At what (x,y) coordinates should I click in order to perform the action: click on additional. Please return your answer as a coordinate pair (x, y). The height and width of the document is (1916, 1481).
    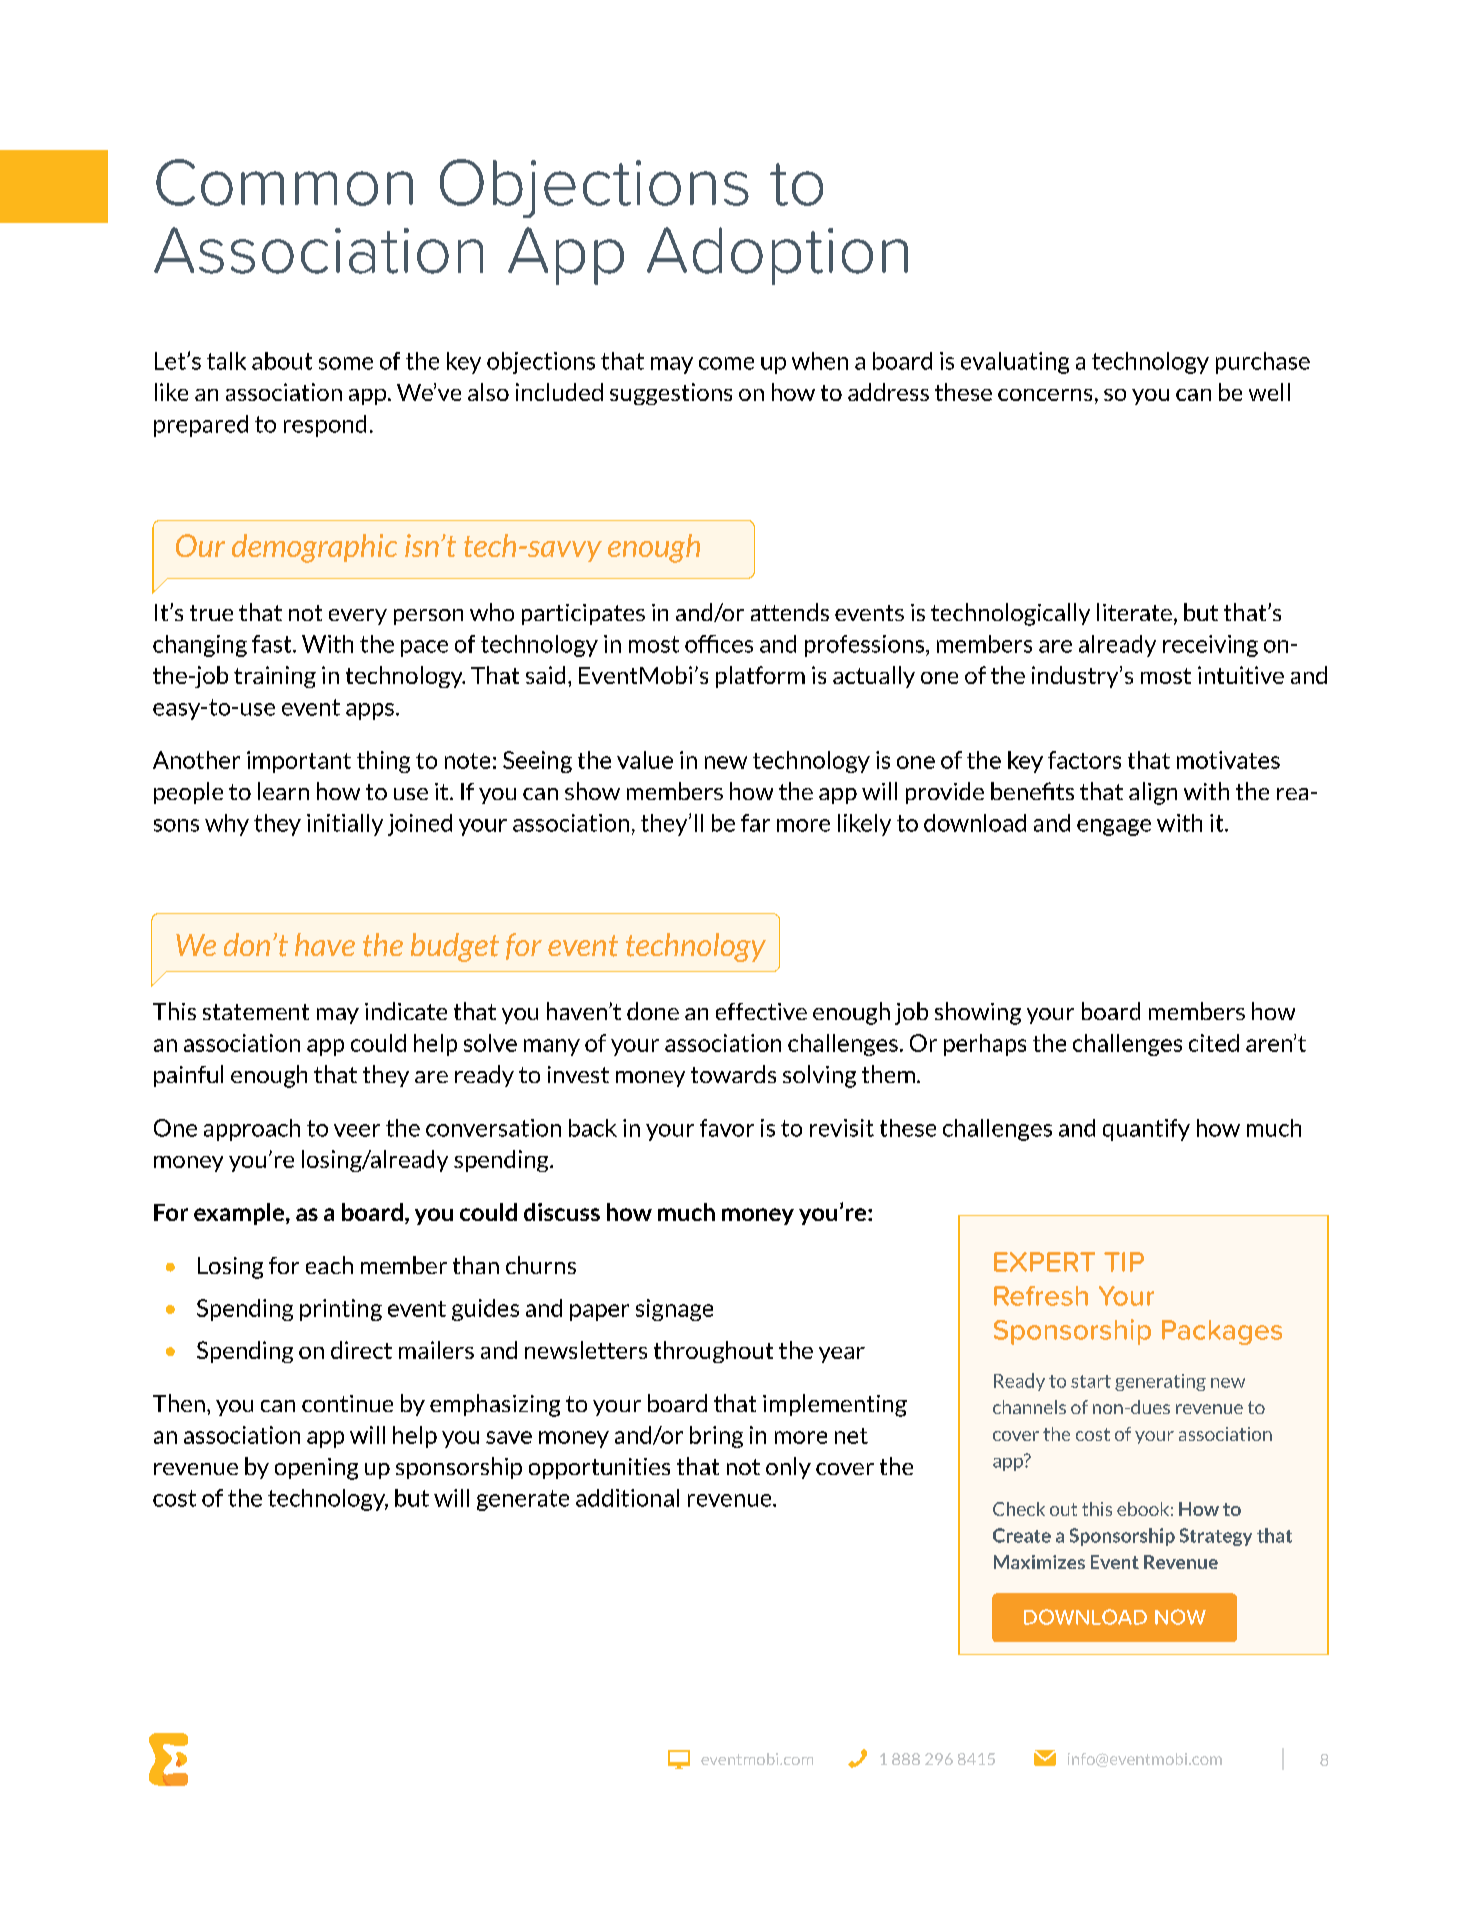
    Looking at the image, I should click on (627, 1498).
